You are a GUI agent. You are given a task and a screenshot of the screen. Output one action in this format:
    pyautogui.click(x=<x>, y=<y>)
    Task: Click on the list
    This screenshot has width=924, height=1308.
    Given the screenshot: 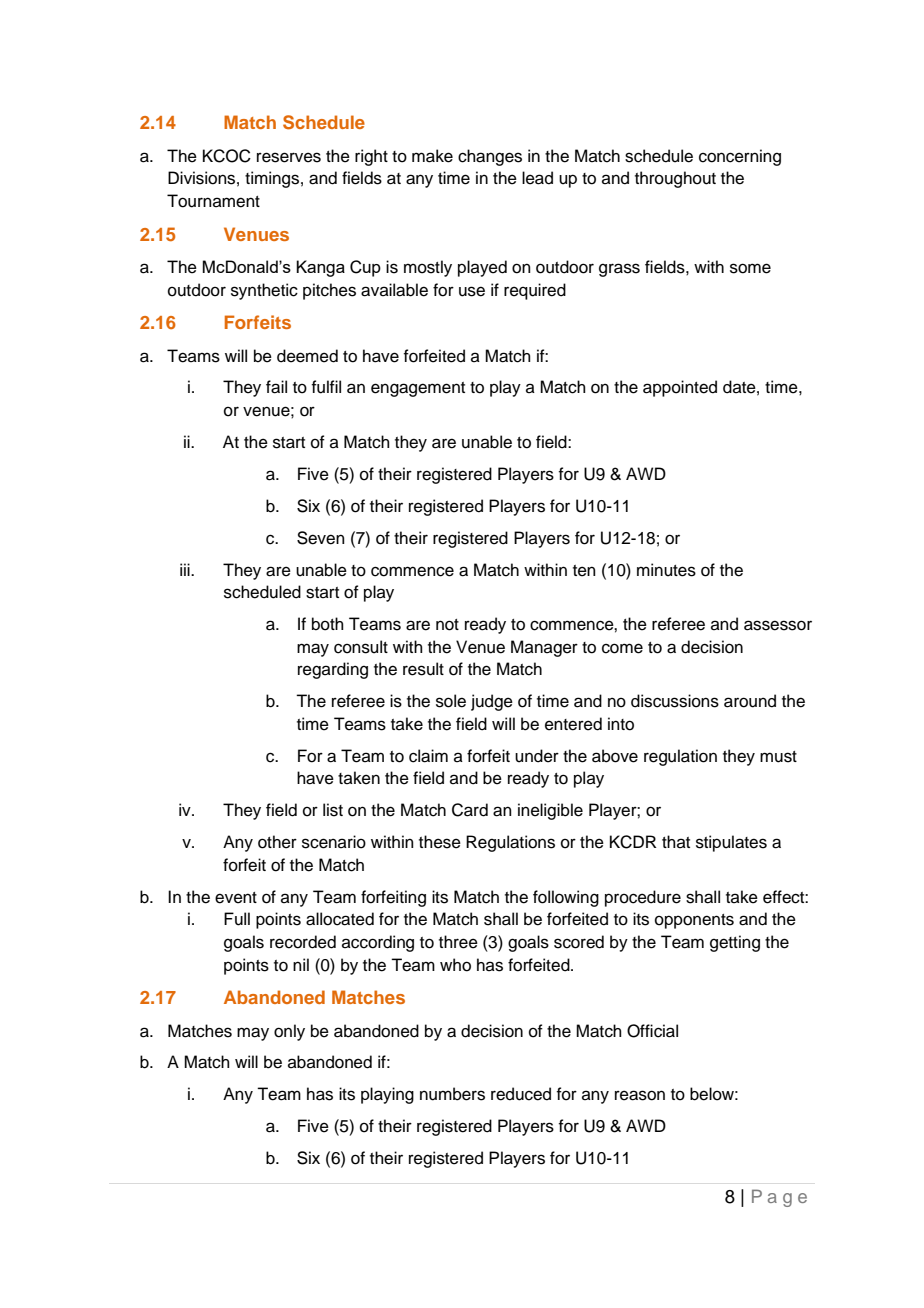 What is the action you would take?
    pyautogui.click(x=333, y=810)
